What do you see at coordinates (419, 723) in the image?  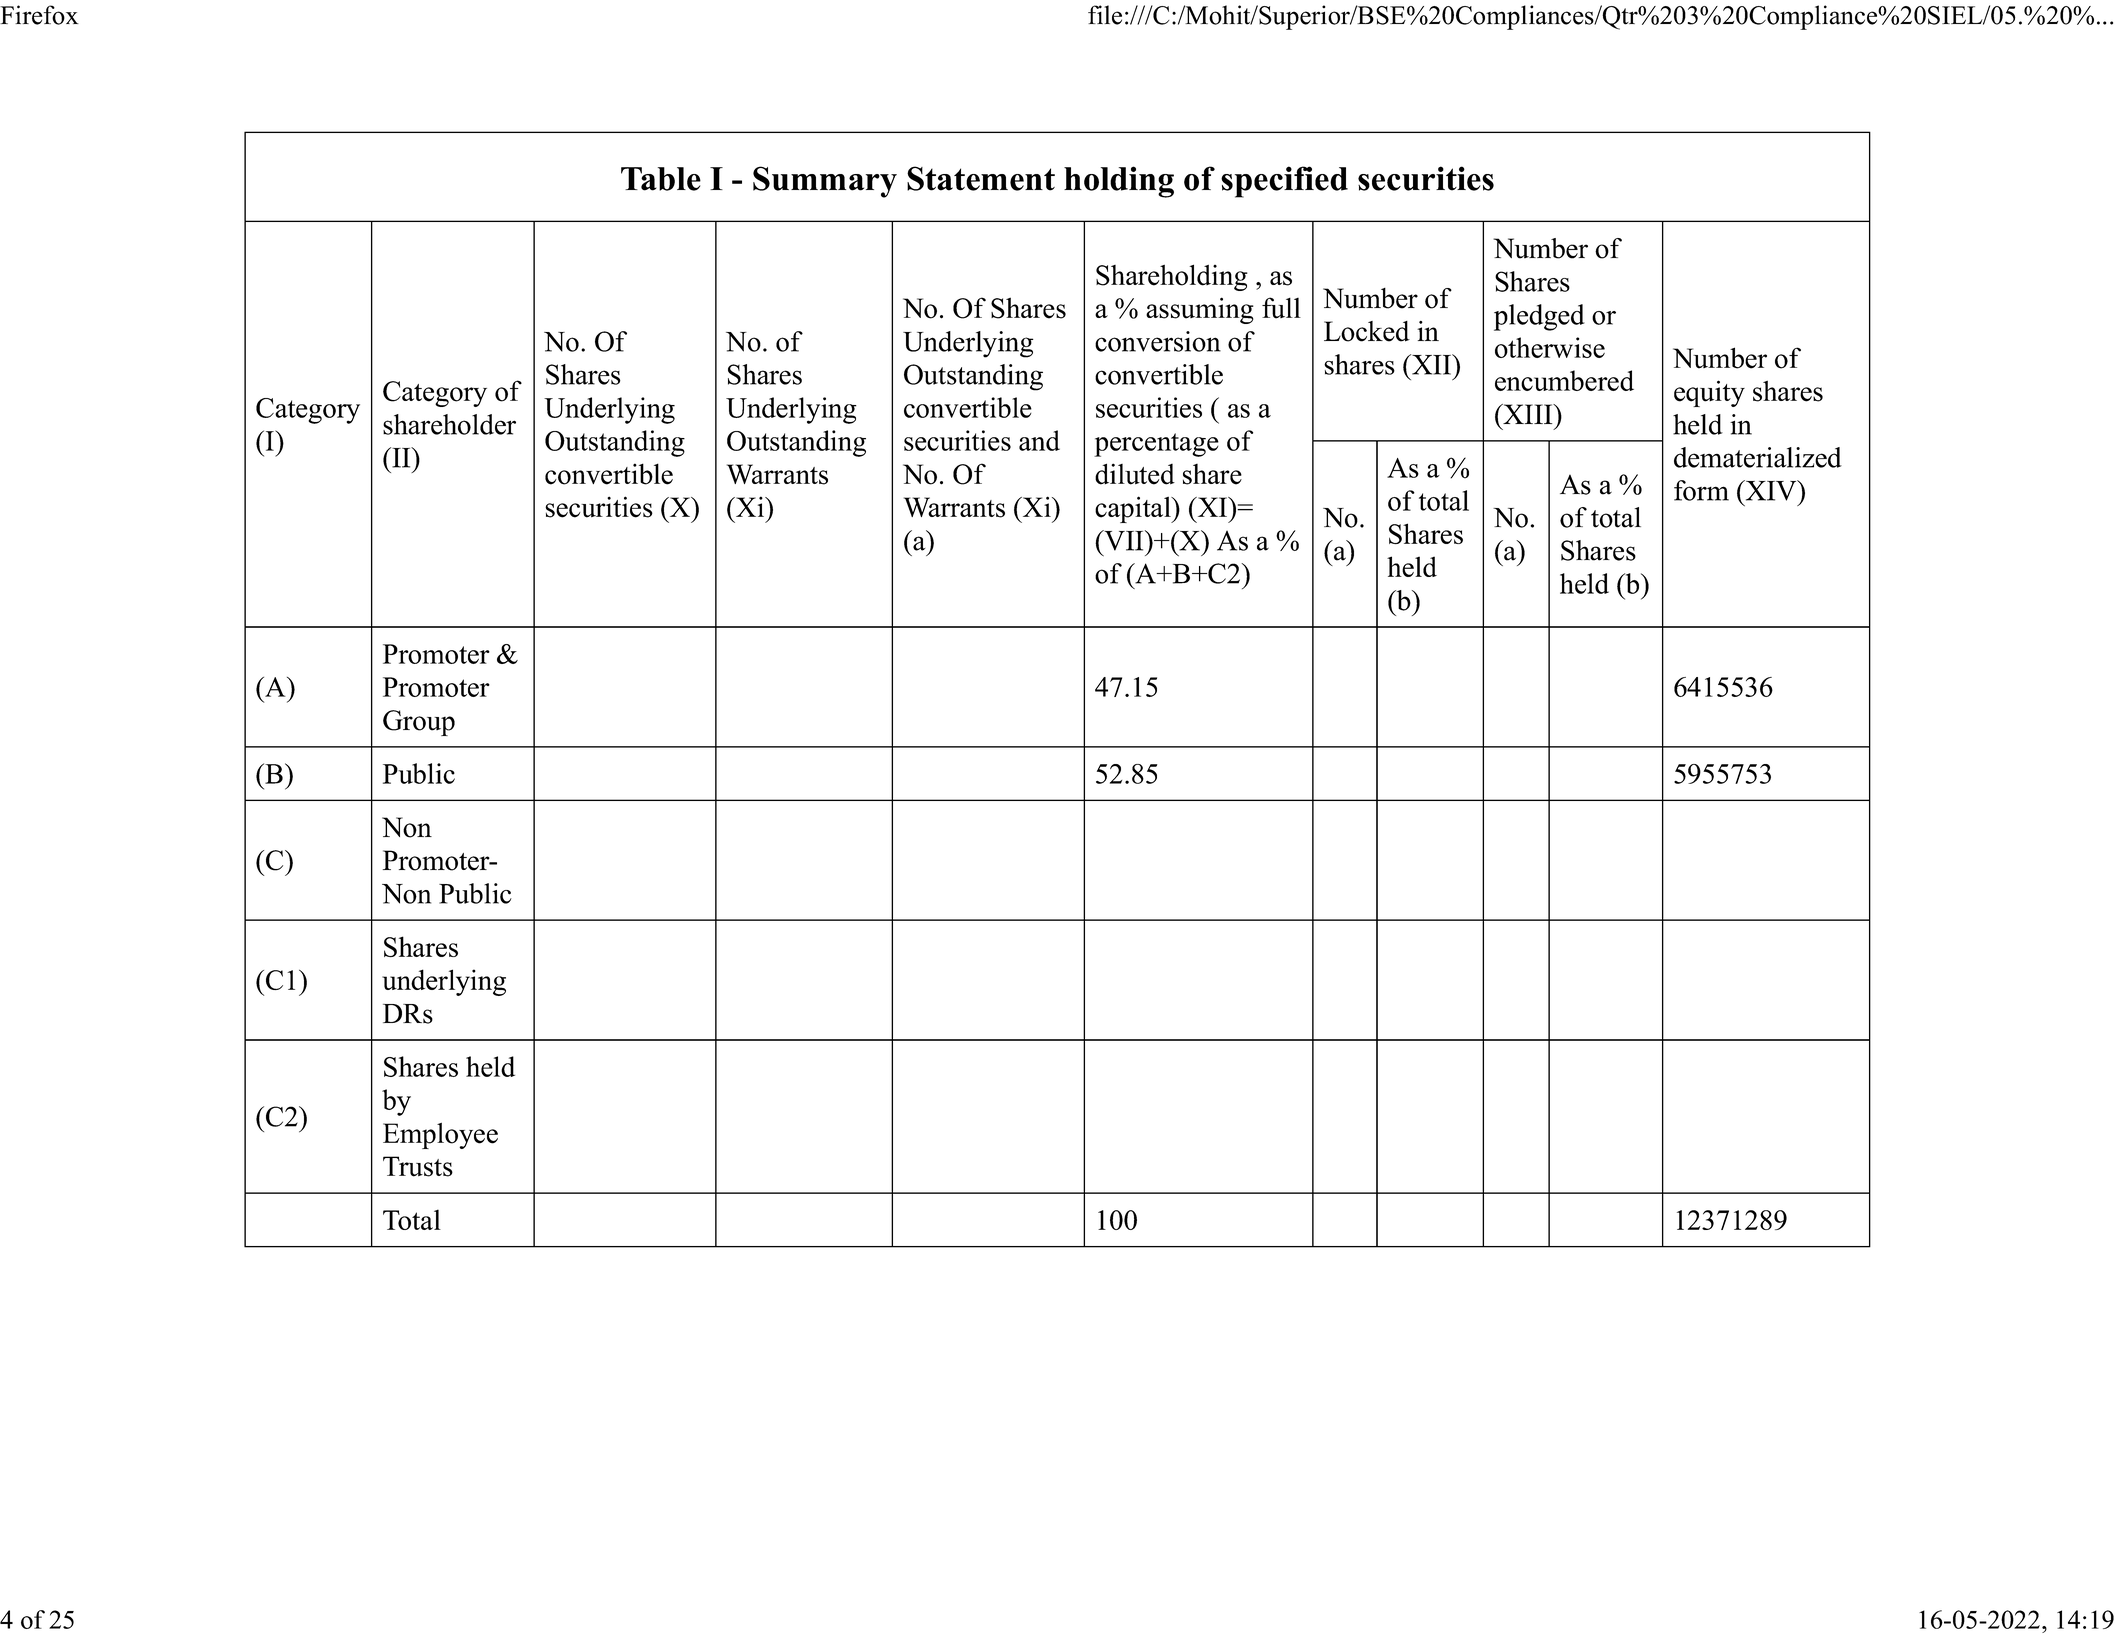 I see `Group` at bounding box center [419, 723].
